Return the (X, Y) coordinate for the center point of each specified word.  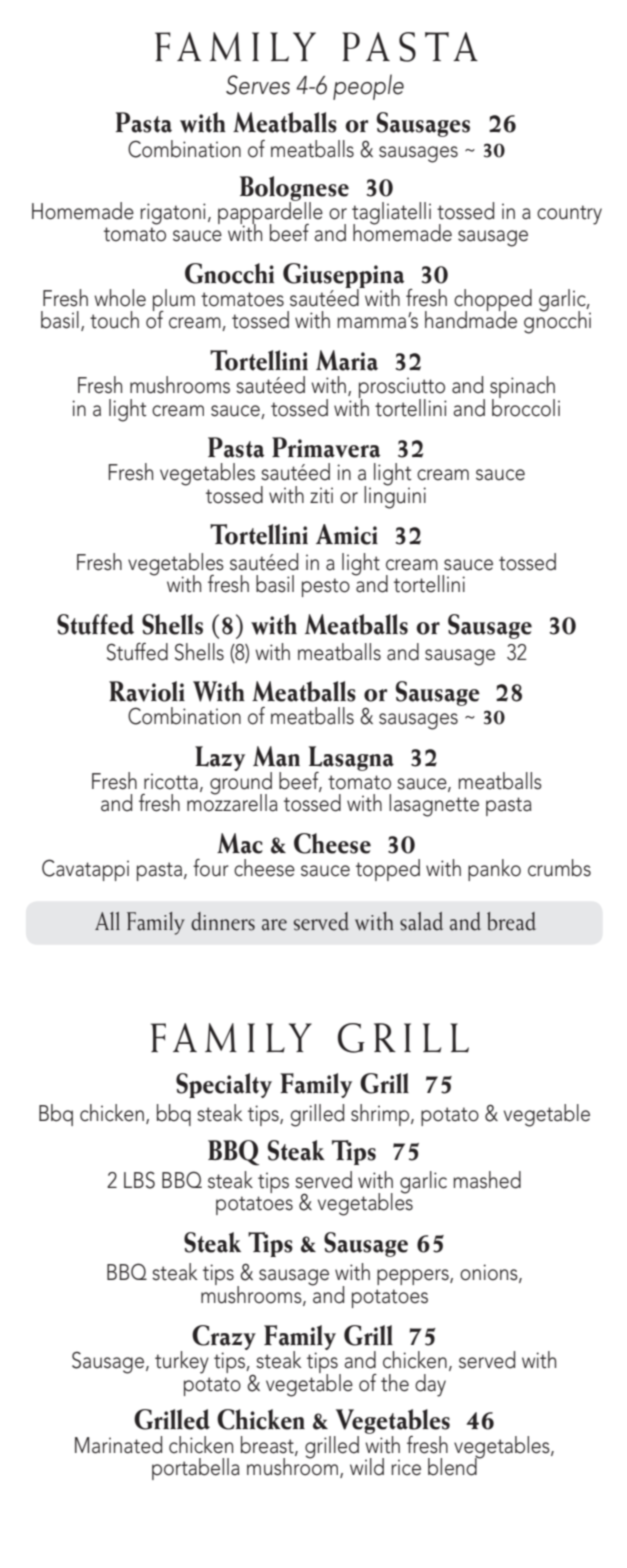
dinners (223, 921)
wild (367, 1467)
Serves (258, 85)
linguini (395, 496)
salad (421, 921)
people (368, 87)
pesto (326, 587)
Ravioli (147, 691)
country (569, 215)
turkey (182, 1362)
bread (511, 921)
